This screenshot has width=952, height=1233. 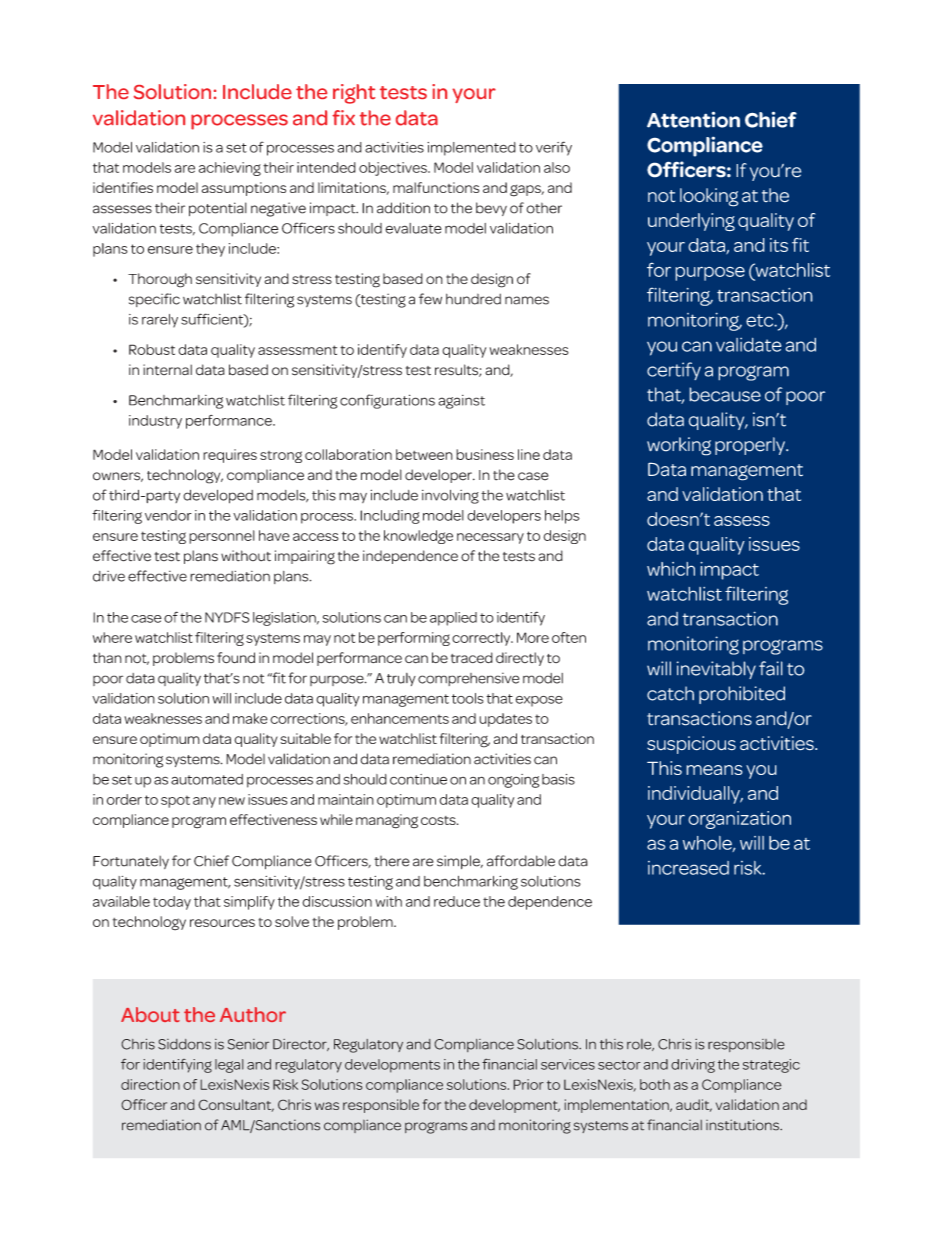 What do you see at coordinates (236, 658) in the screenshot?
I see `found` at bounding box center [236, 658].
